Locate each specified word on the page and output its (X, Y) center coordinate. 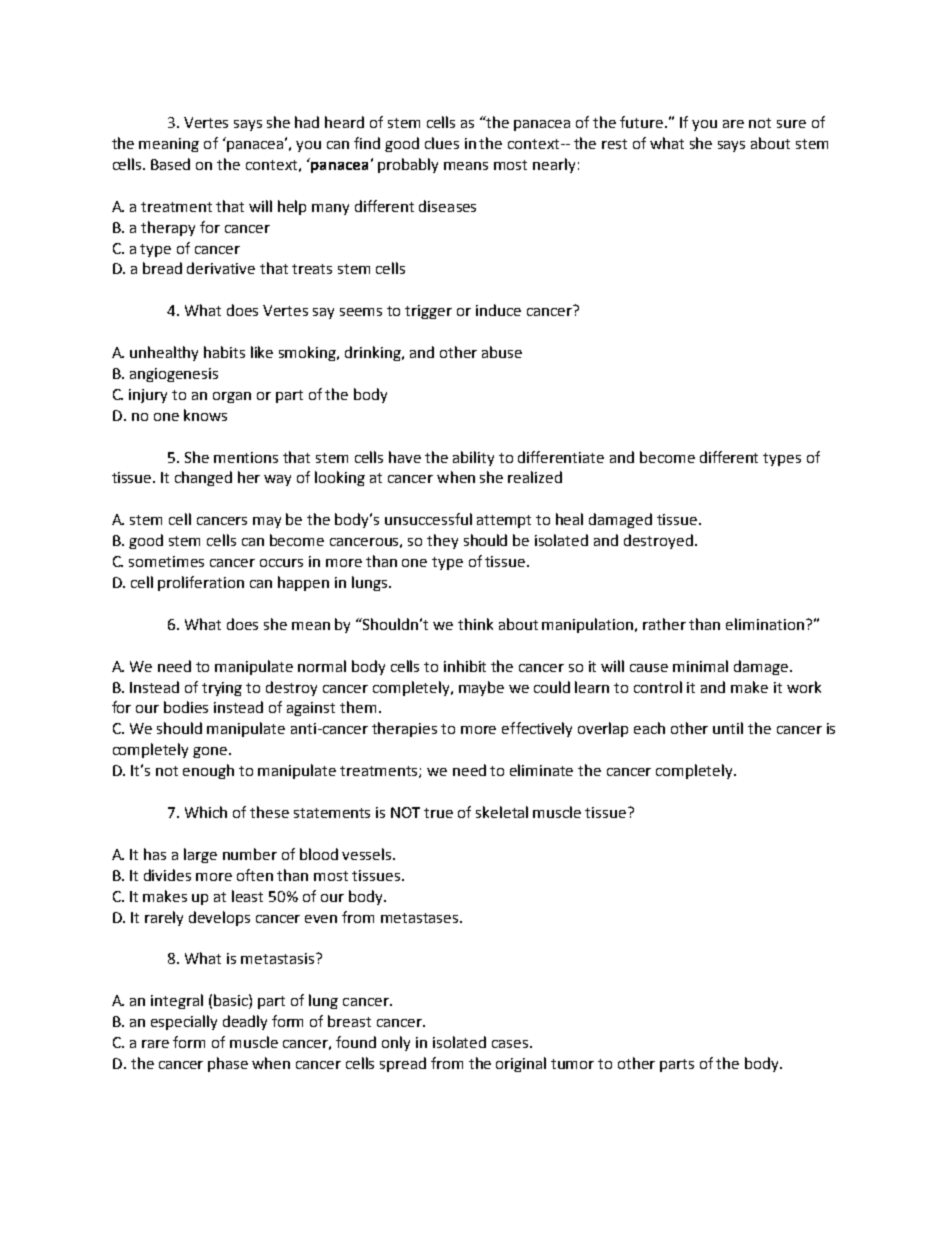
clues (442, 143)
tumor (572, 1064)
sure (791, 124)
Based (170, 164)
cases (511, 1044)
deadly (245, 1022)
